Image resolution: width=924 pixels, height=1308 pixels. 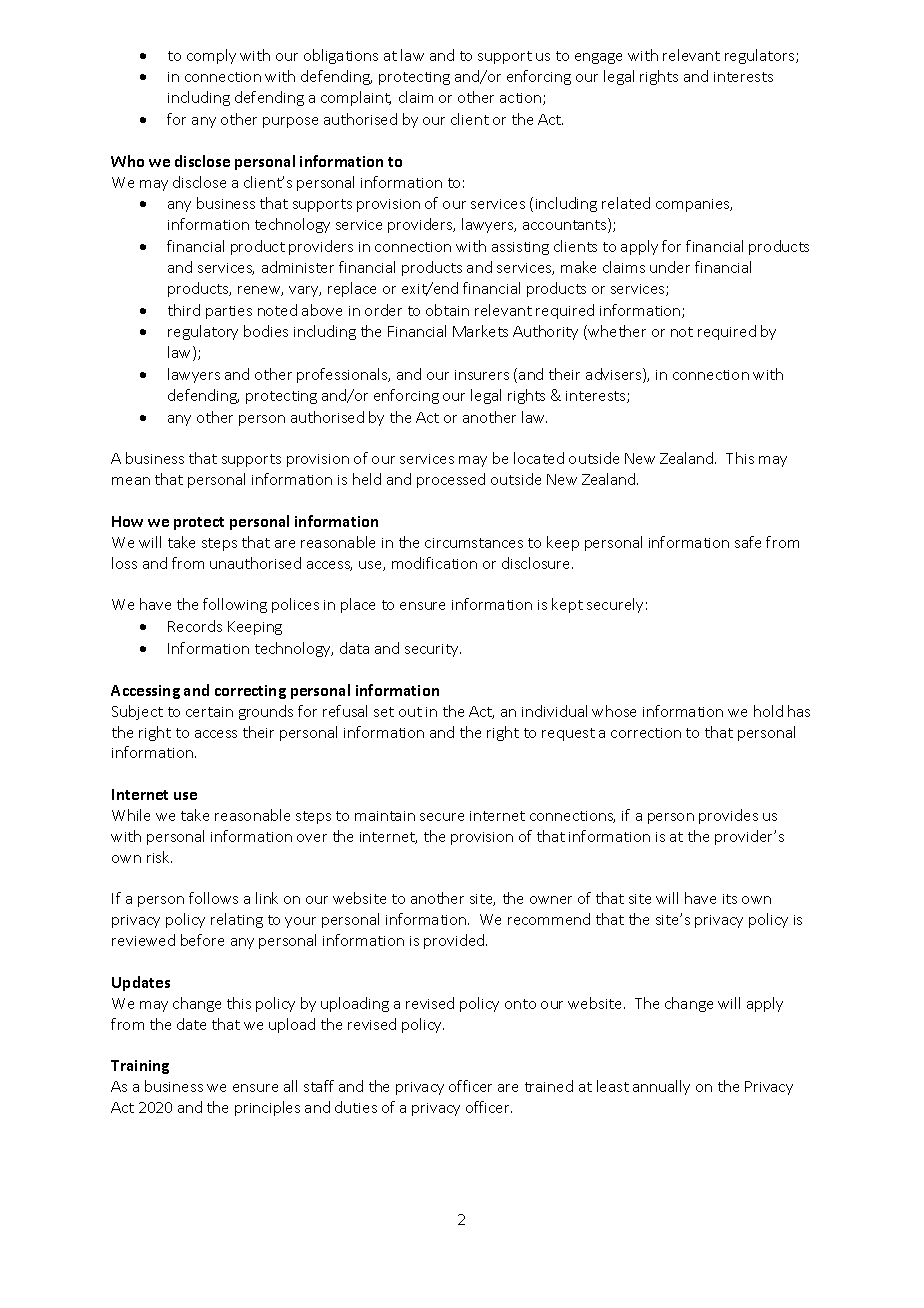 I want to click on comply, so click(x=211, y=56).
